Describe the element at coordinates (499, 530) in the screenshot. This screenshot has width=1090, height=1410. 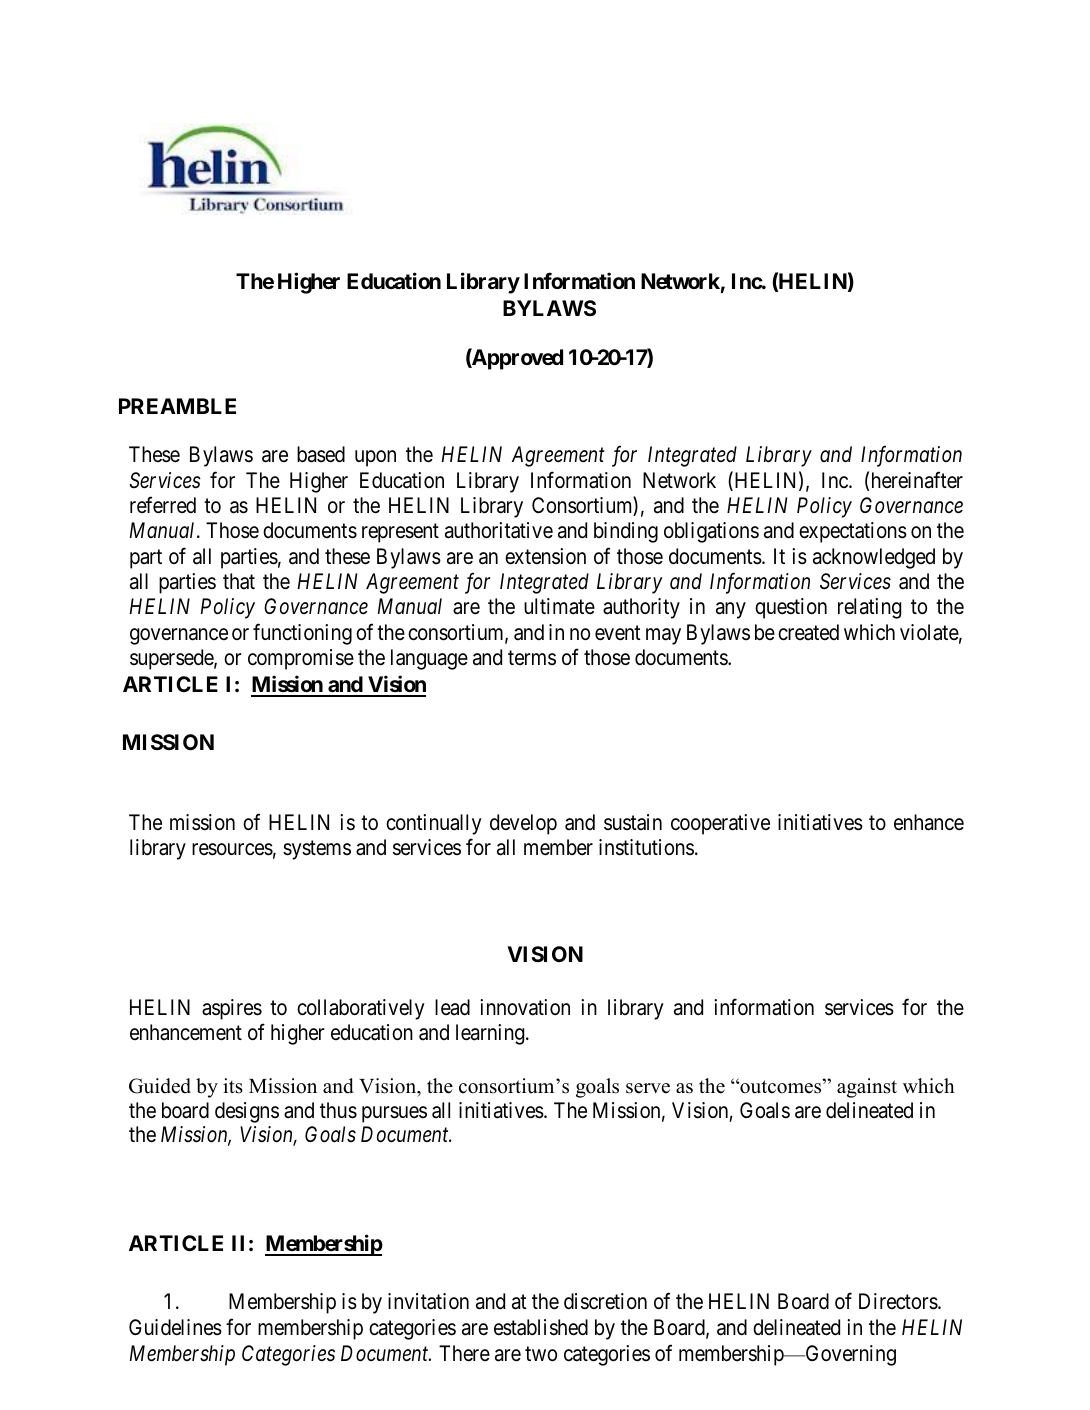
I see `authoritative` at that location.
